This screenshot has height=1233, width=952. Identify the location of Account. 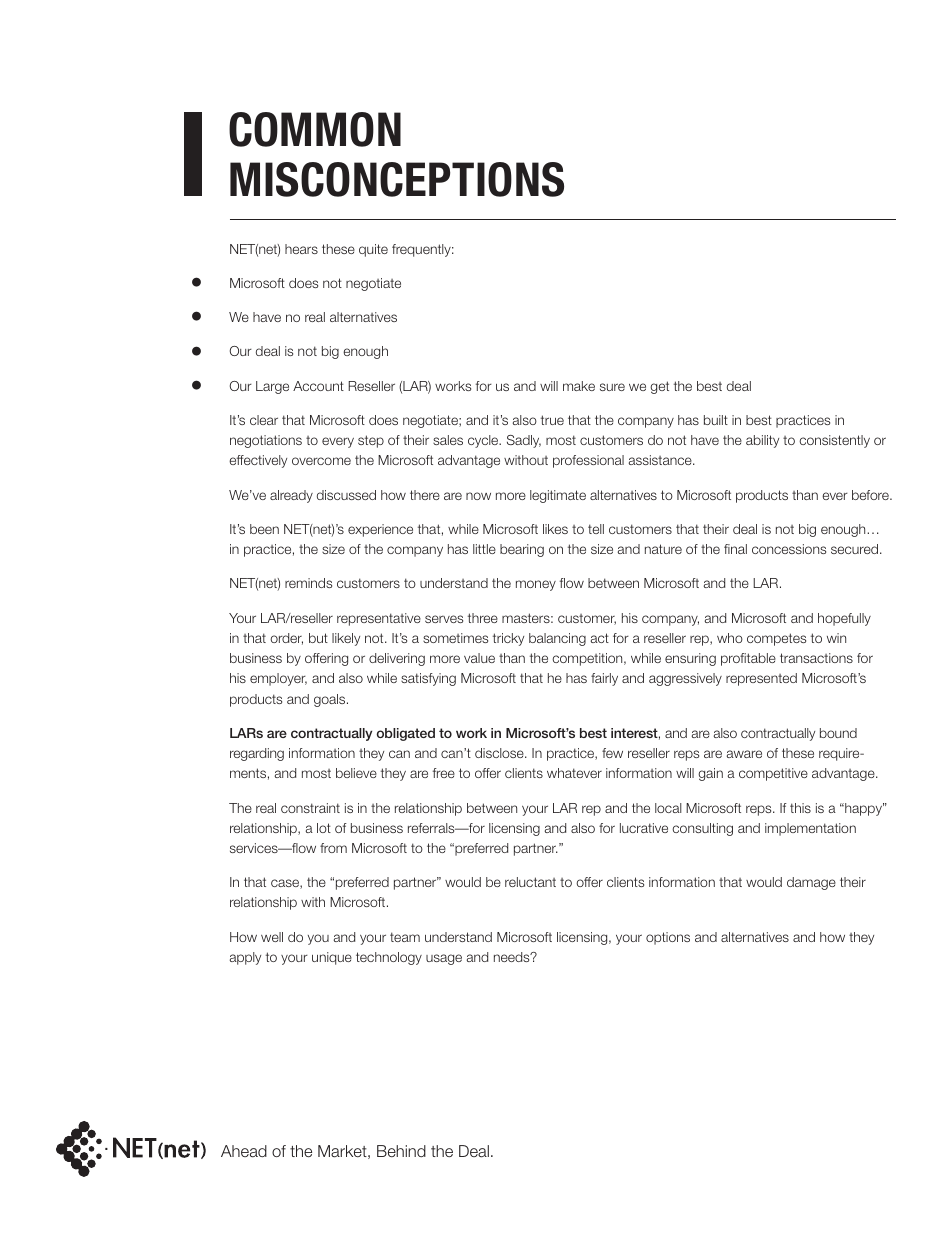
(318, 386).
